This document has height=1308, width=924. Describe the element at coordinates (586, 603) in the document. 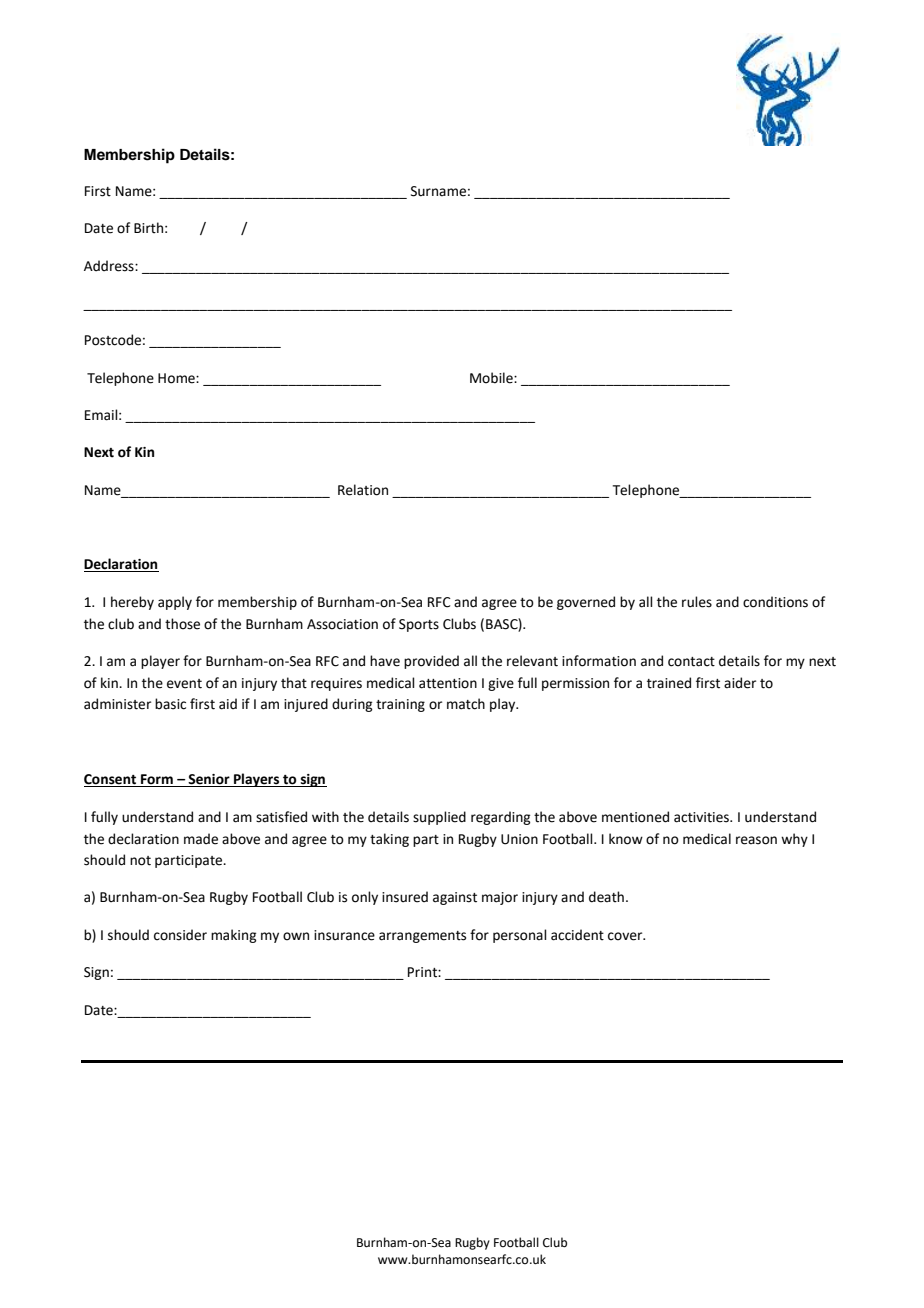

I see `governed` at that location.
